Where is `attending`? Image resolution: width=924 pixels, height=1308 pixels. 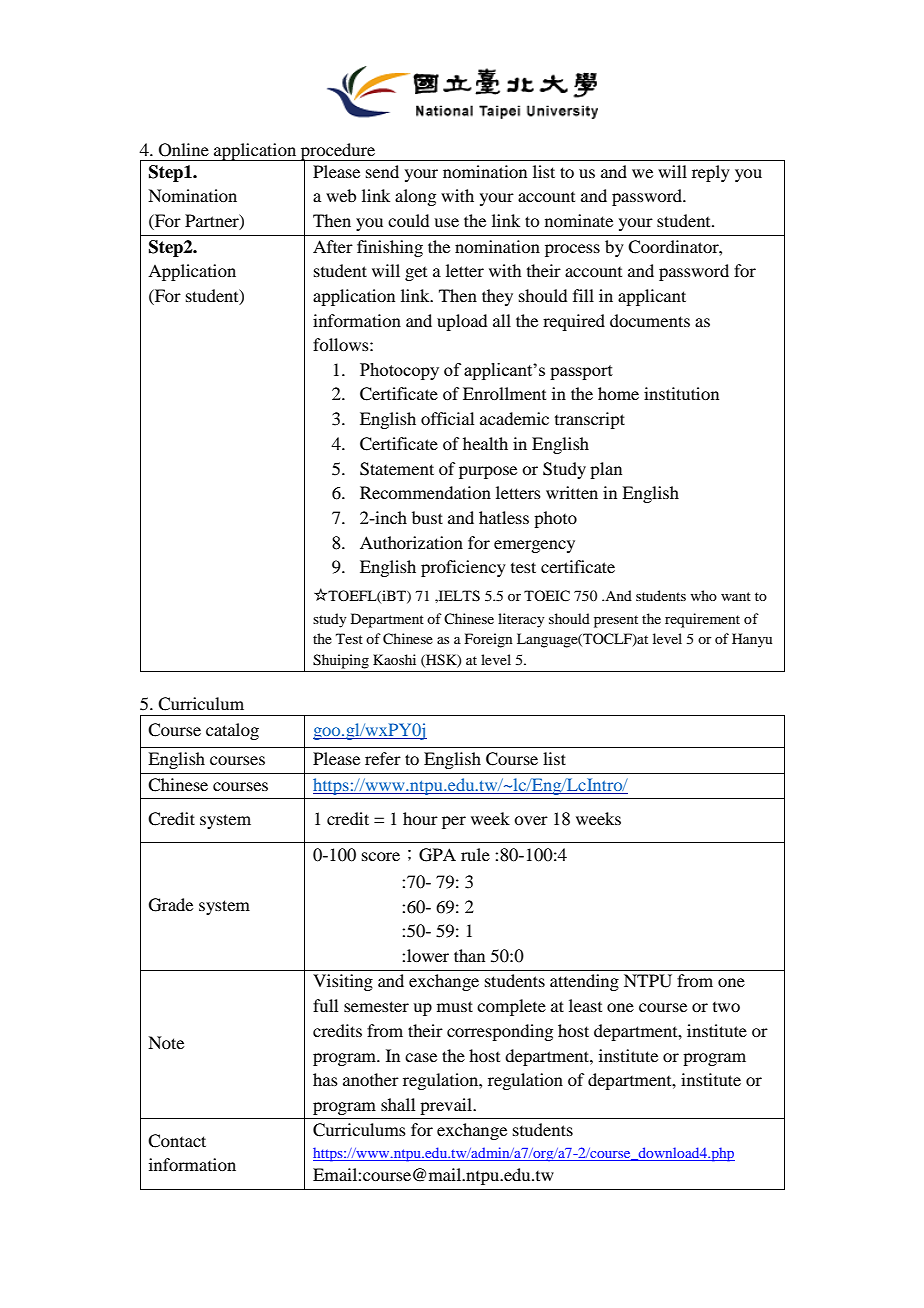
attending is located at coordinates (584, 982).
